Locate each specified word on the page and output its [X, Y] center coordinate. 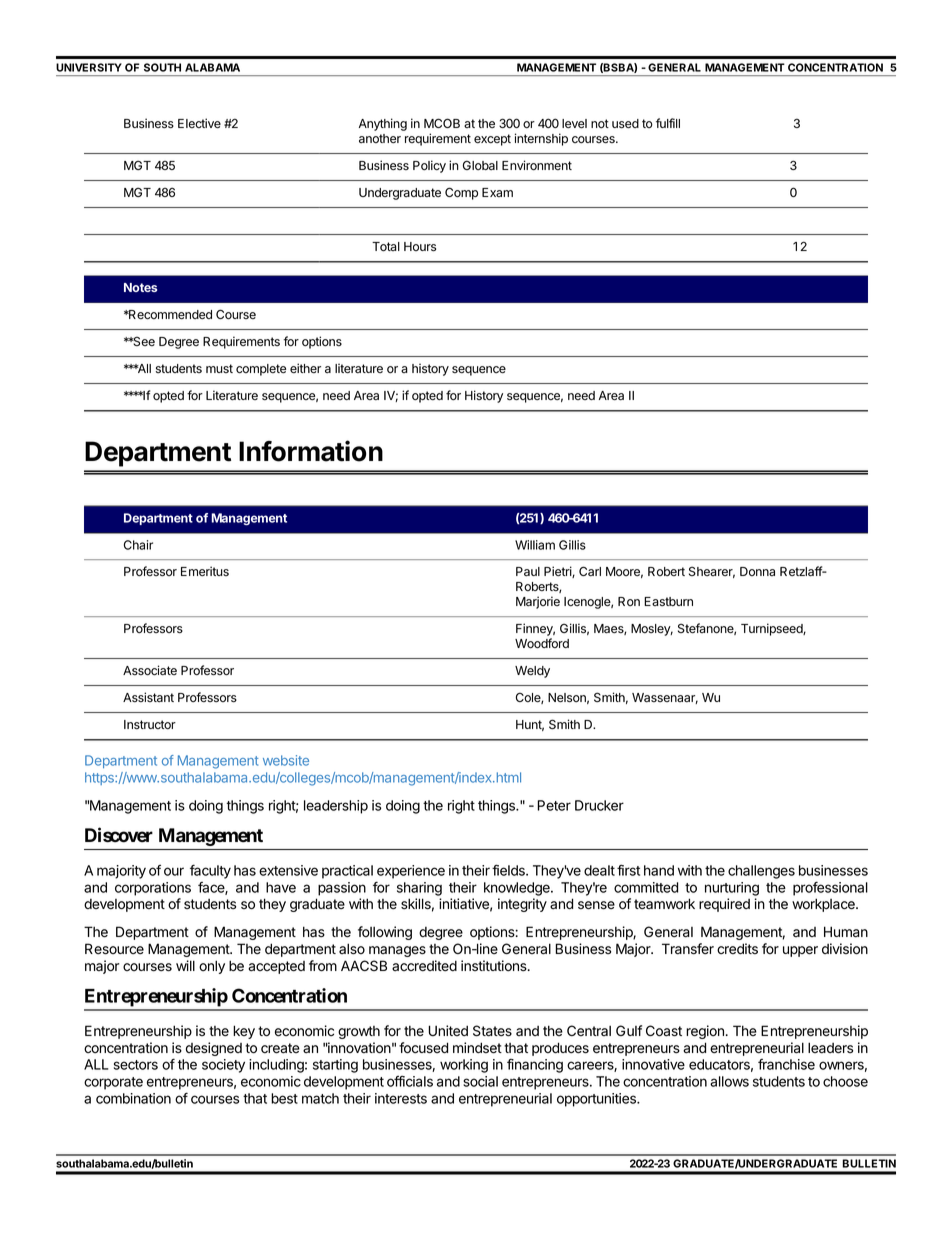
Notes [140, 287]
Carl [590, 571]
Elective [199, 123]
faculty [210, 872]
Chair [138, 545]
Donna [757, 571]
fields [509, 870]
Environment [537, 165]
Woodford [542, 643]
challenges [761, 872]
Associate [150, 670]
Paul [528, 572]
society [223, 1066]
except [492, 140]
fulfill [668, 123]
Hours [420, 247]
